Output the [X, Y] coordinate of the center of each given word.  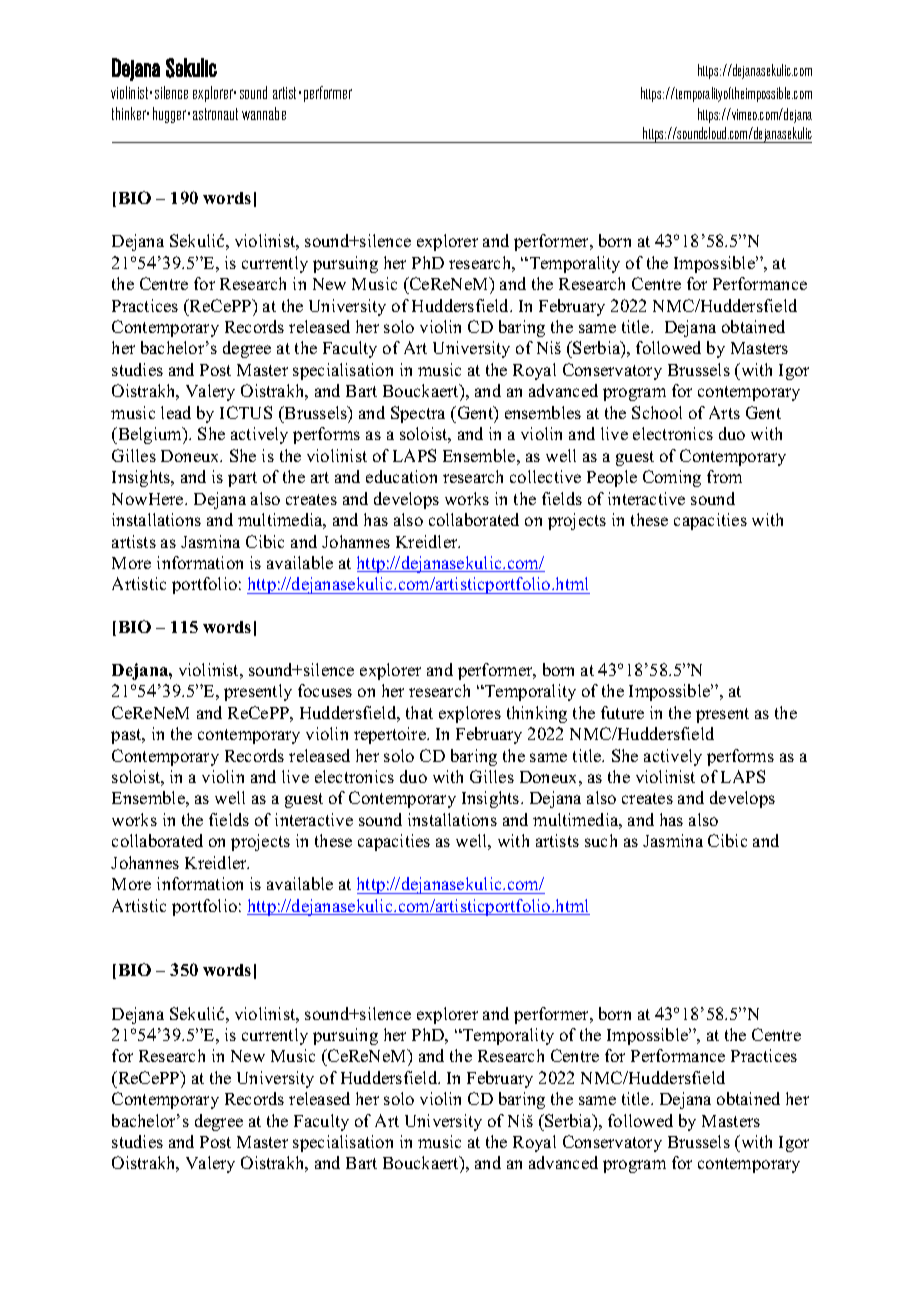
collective [545, 476]
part [242, 479]
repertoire [391, 735]
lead [176, 412]
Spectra [418, 414]
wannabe [264, 113]
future [622, 712]
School [657, 412]
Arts [724, 412]
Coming [672, 478]
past [127, 736]
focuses [325, 690]
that [419, 712]
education [401, 476]
